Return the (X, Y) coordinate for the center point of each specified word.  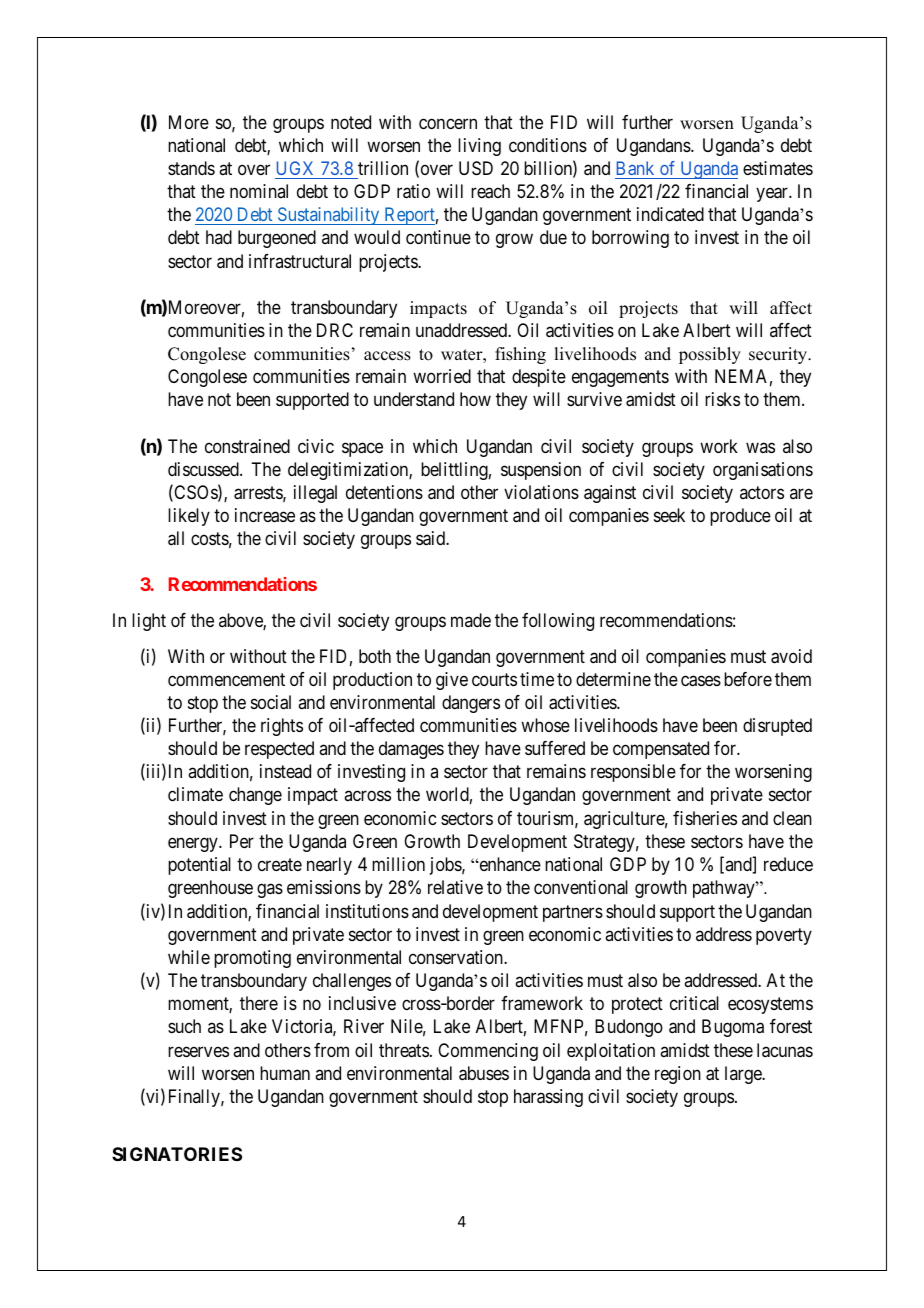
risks (722, 399)
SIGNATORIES (177, 1154)
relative (455, 887)
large (744, 1075)
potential (199, 866)
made (471, 620)
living (479, 147)
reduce (788, 864)
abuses (484, 1073)
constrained (247, 446)
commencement (226, 679)
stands (191, 168)
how (475, 399)
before (748, 679)
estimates (778, 168)
